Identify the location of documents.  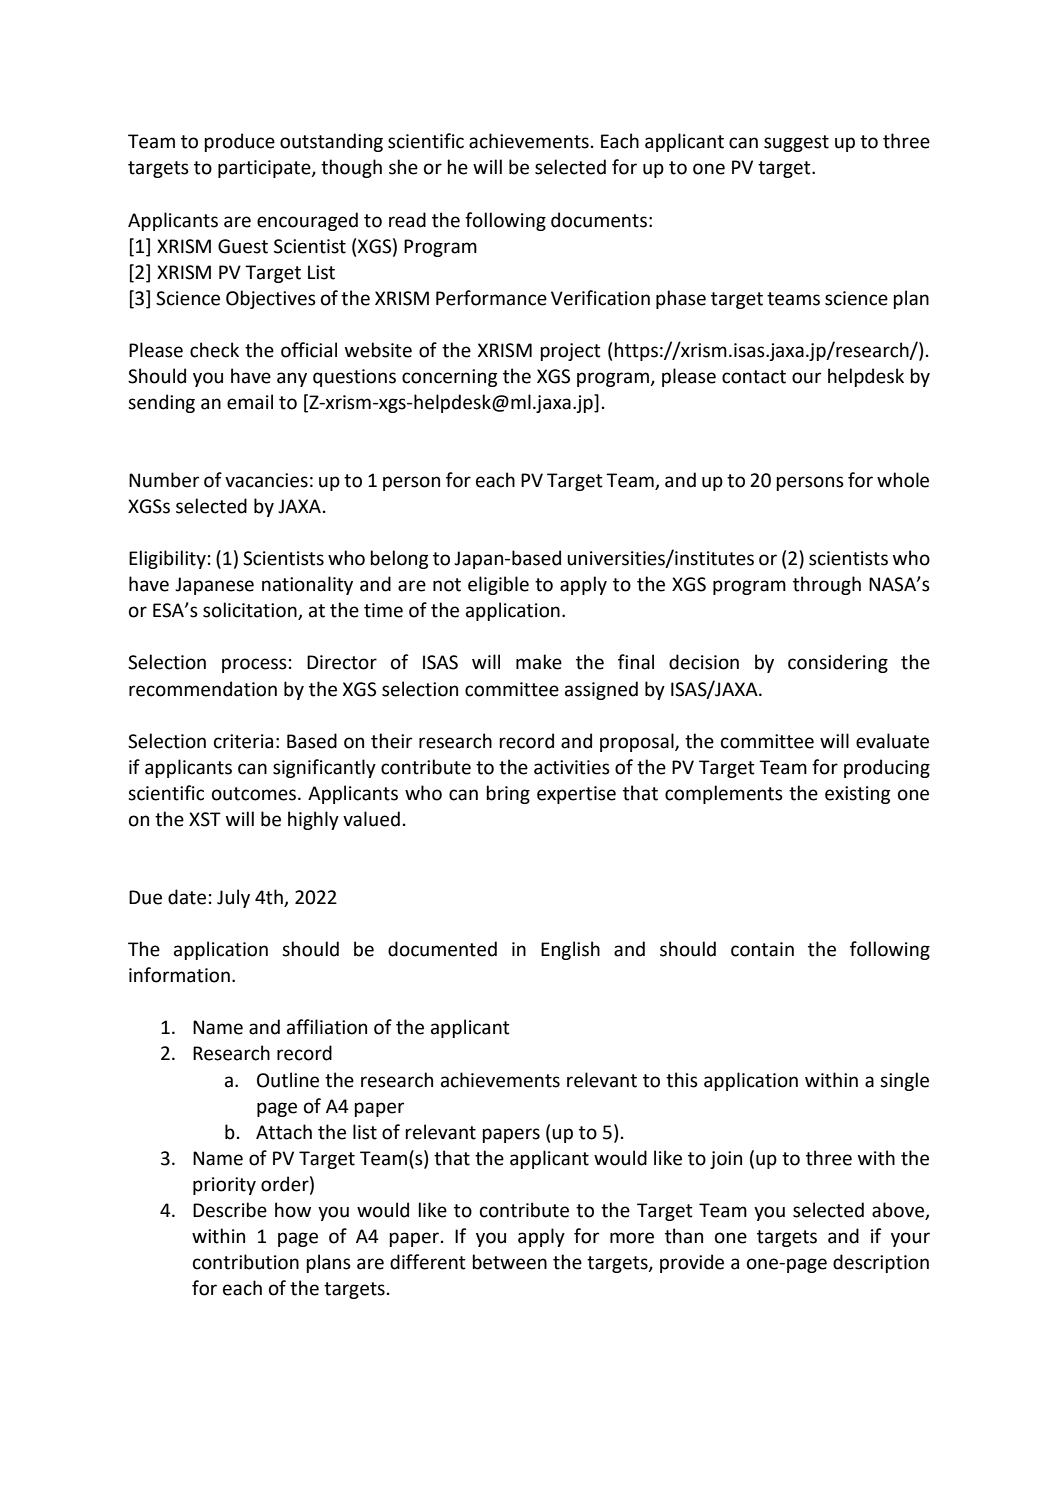
(599, 220).
